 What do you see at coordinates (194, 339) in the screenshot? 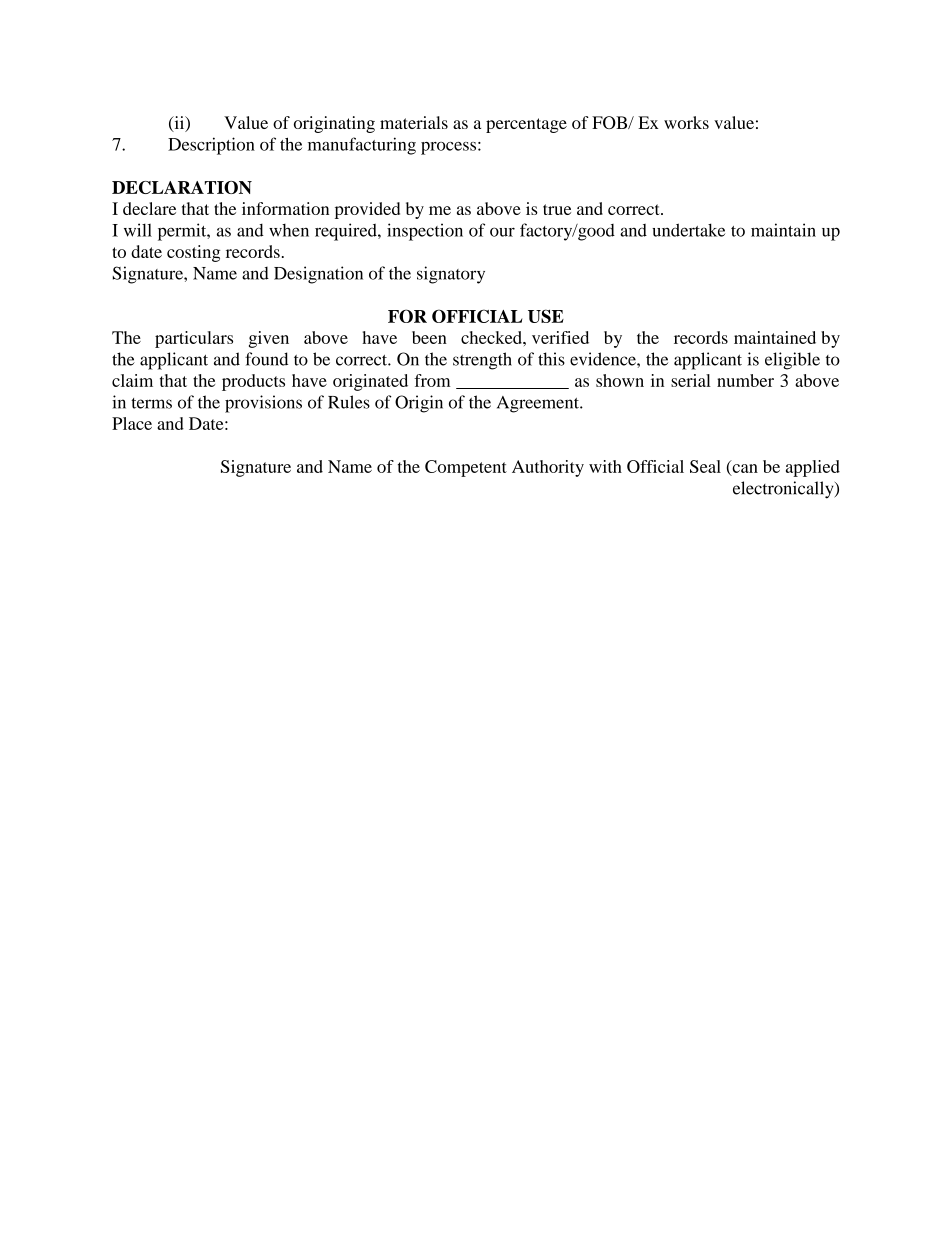
I see `particulars` at bounding box center [194, 339].
